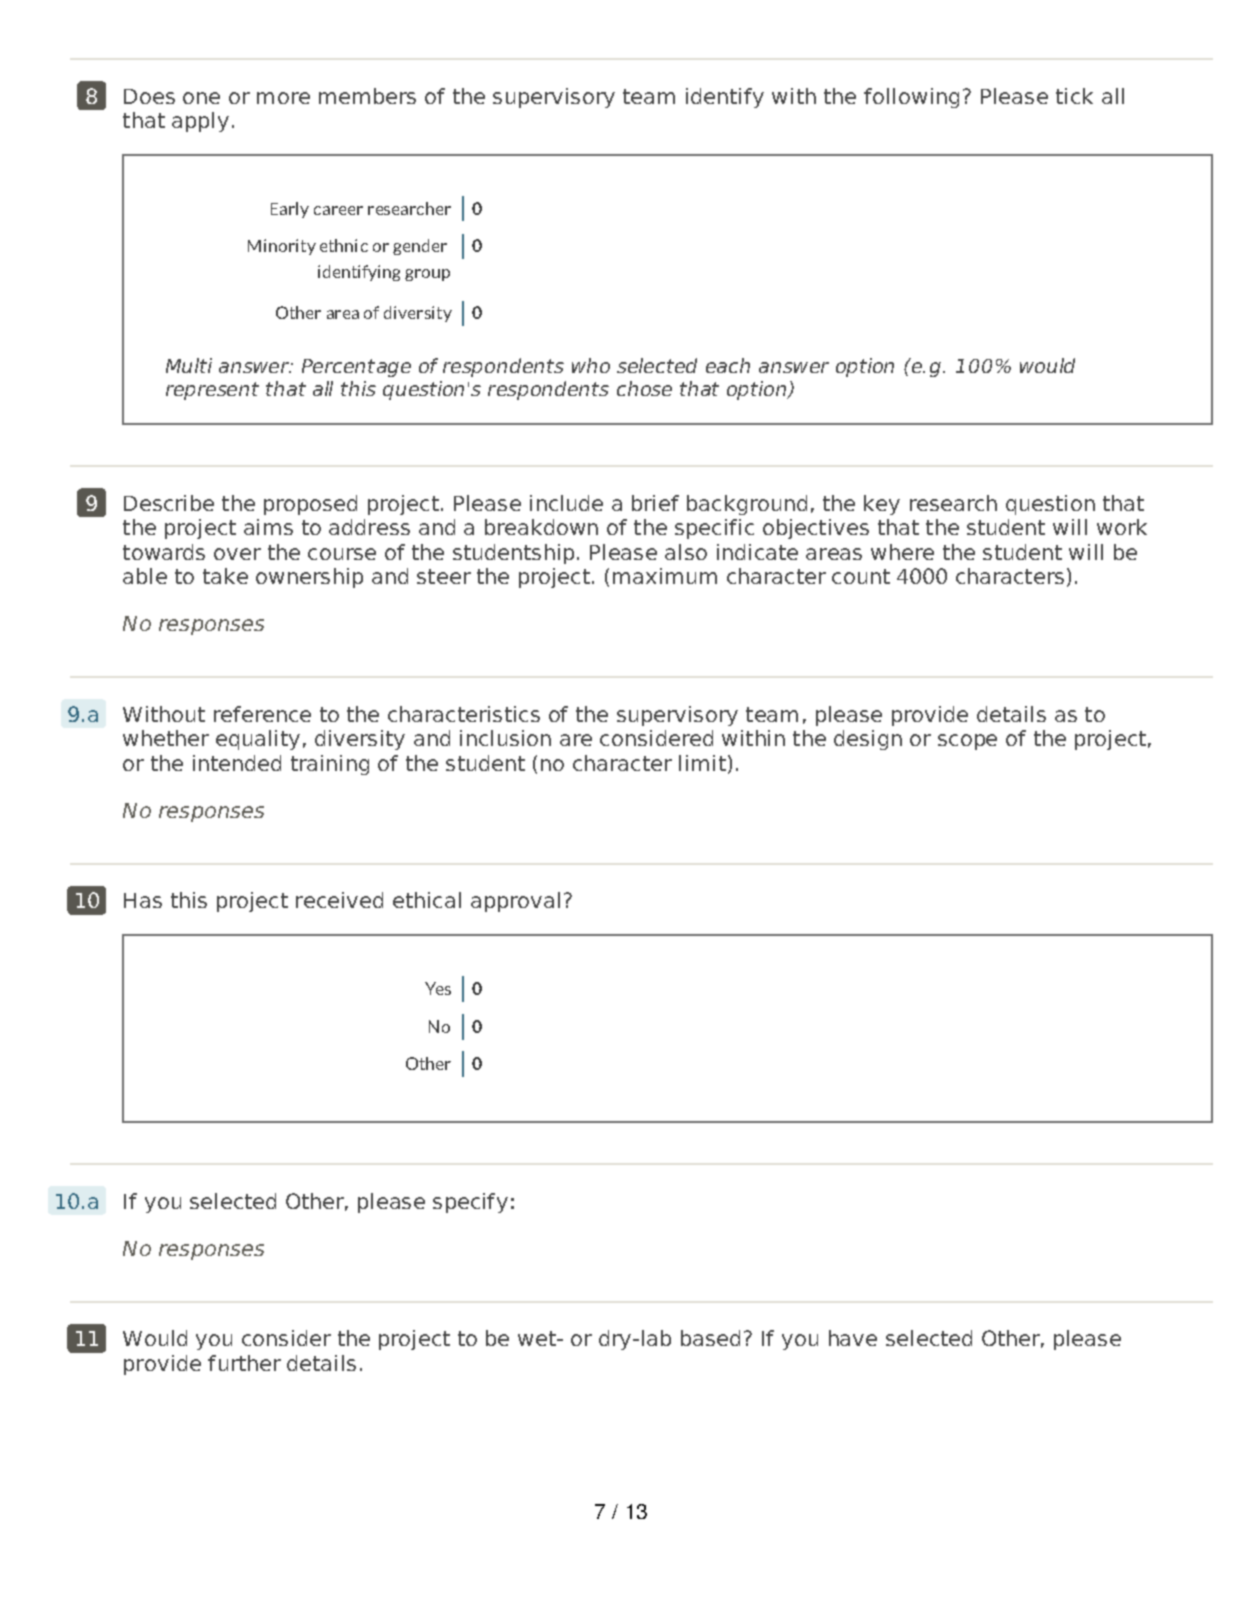  What do you see at coordinates (902, 552) in the document?
I see `where` at bounding box center [902, 552].
